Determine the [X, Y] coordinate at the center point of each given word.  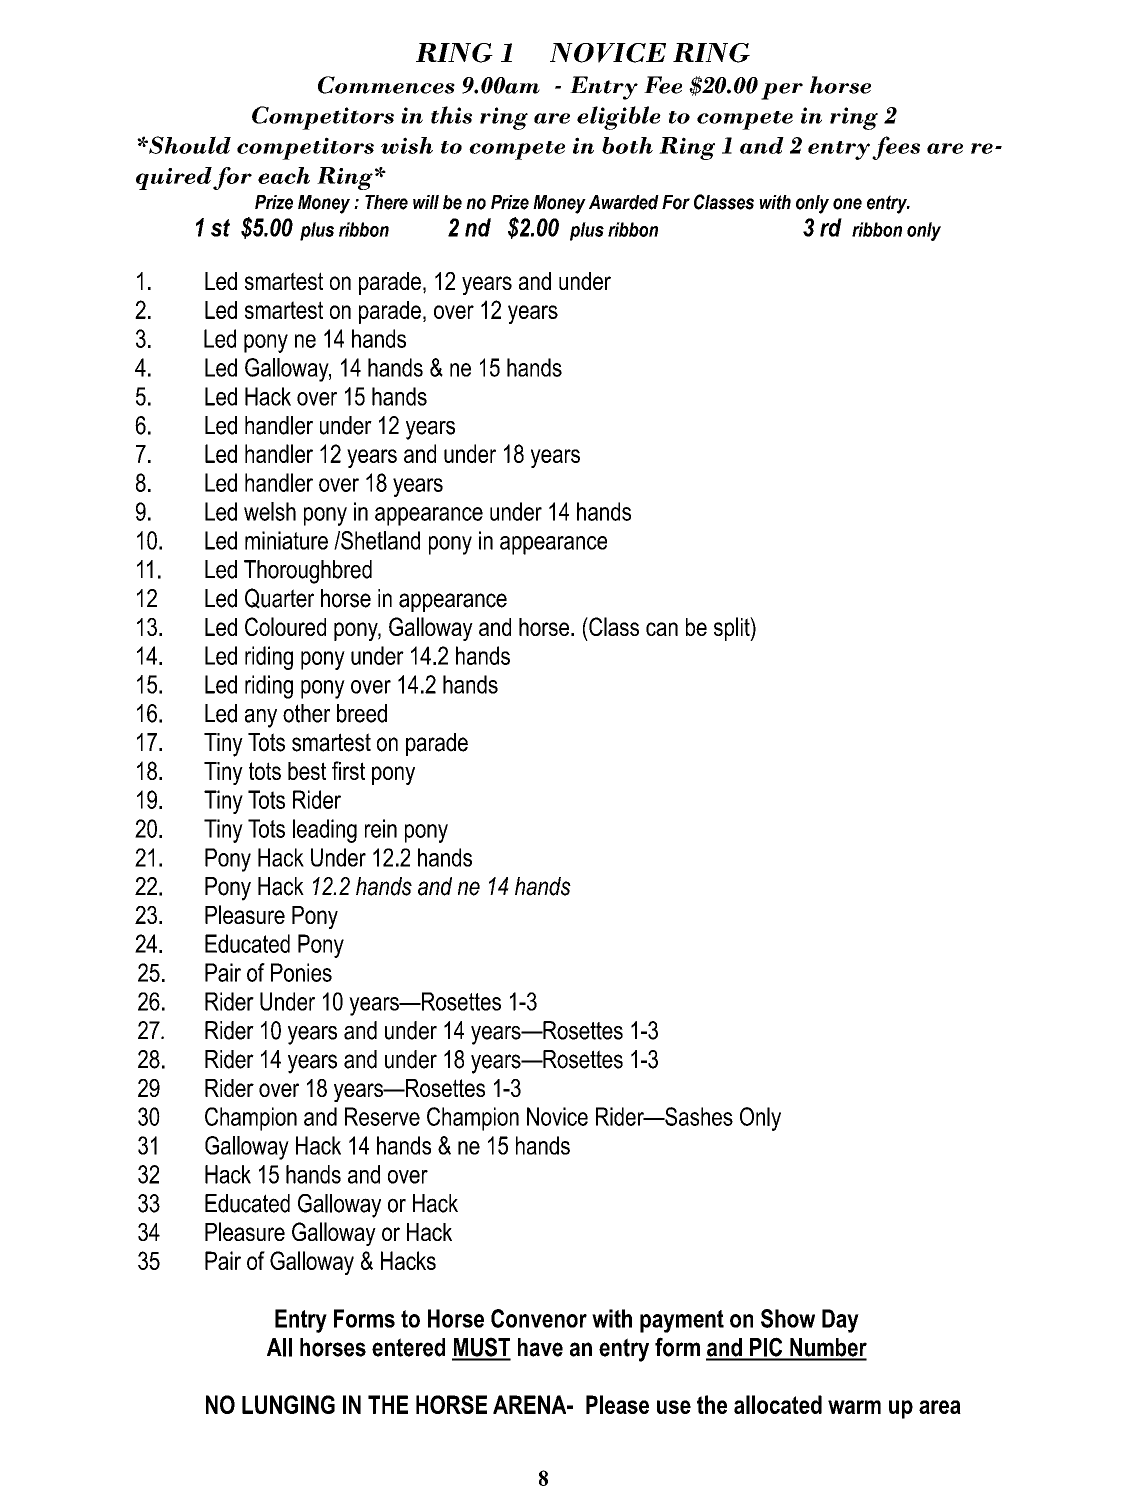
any [261, 718]
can [662, 629]
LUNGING [288, 1404]
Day [840, 1321]
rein [381, 828]
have [540, 1347]
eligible [619, 118]
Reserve [382, 1116]
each [284, 175]
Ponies [301, 972]
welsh [270, 511]
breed [362, 713]
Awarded [624, 202]
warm [854, 1407]
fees [896, 148]
